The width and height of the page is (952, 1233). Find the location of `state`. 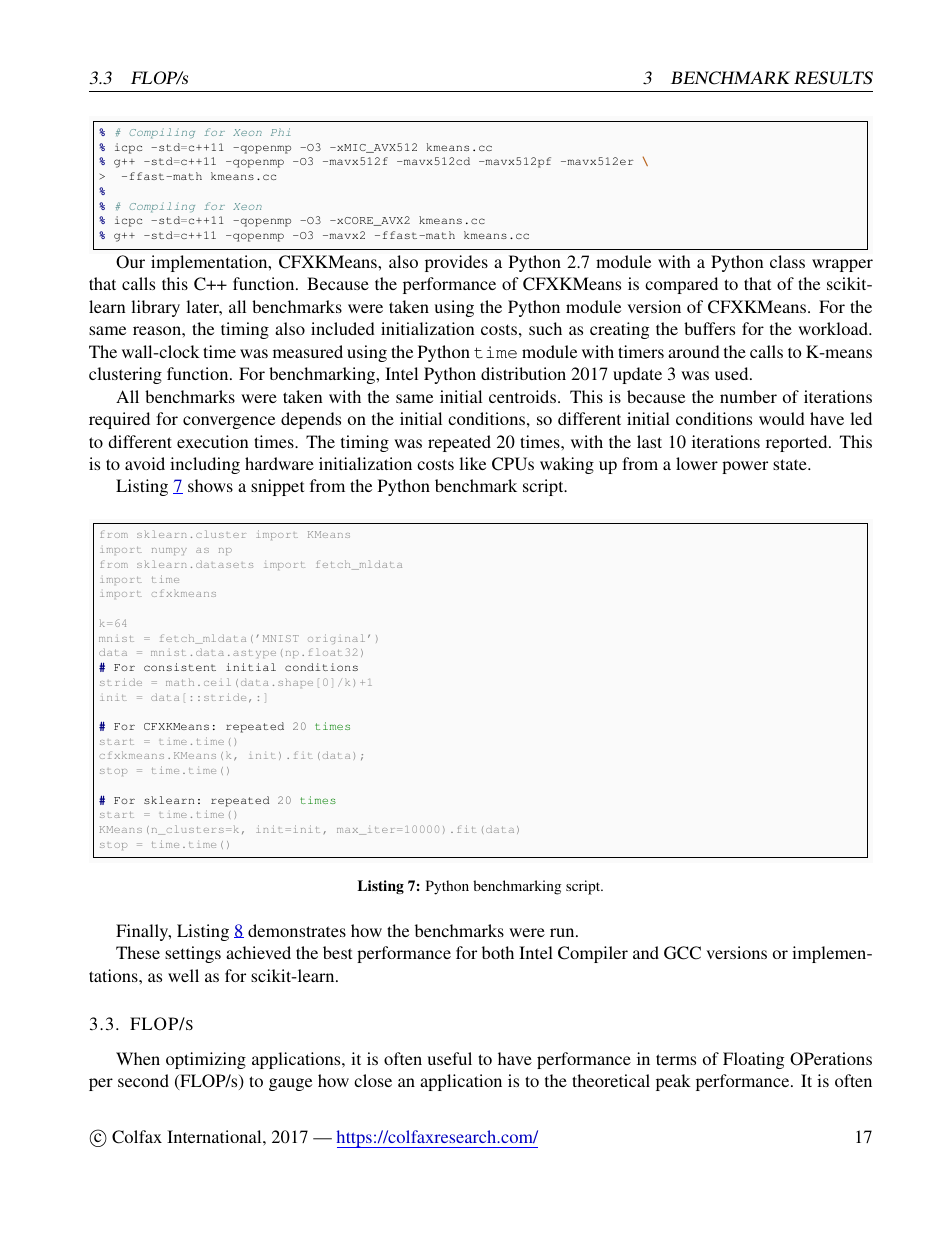

state is located at coordinates (791, 464).
